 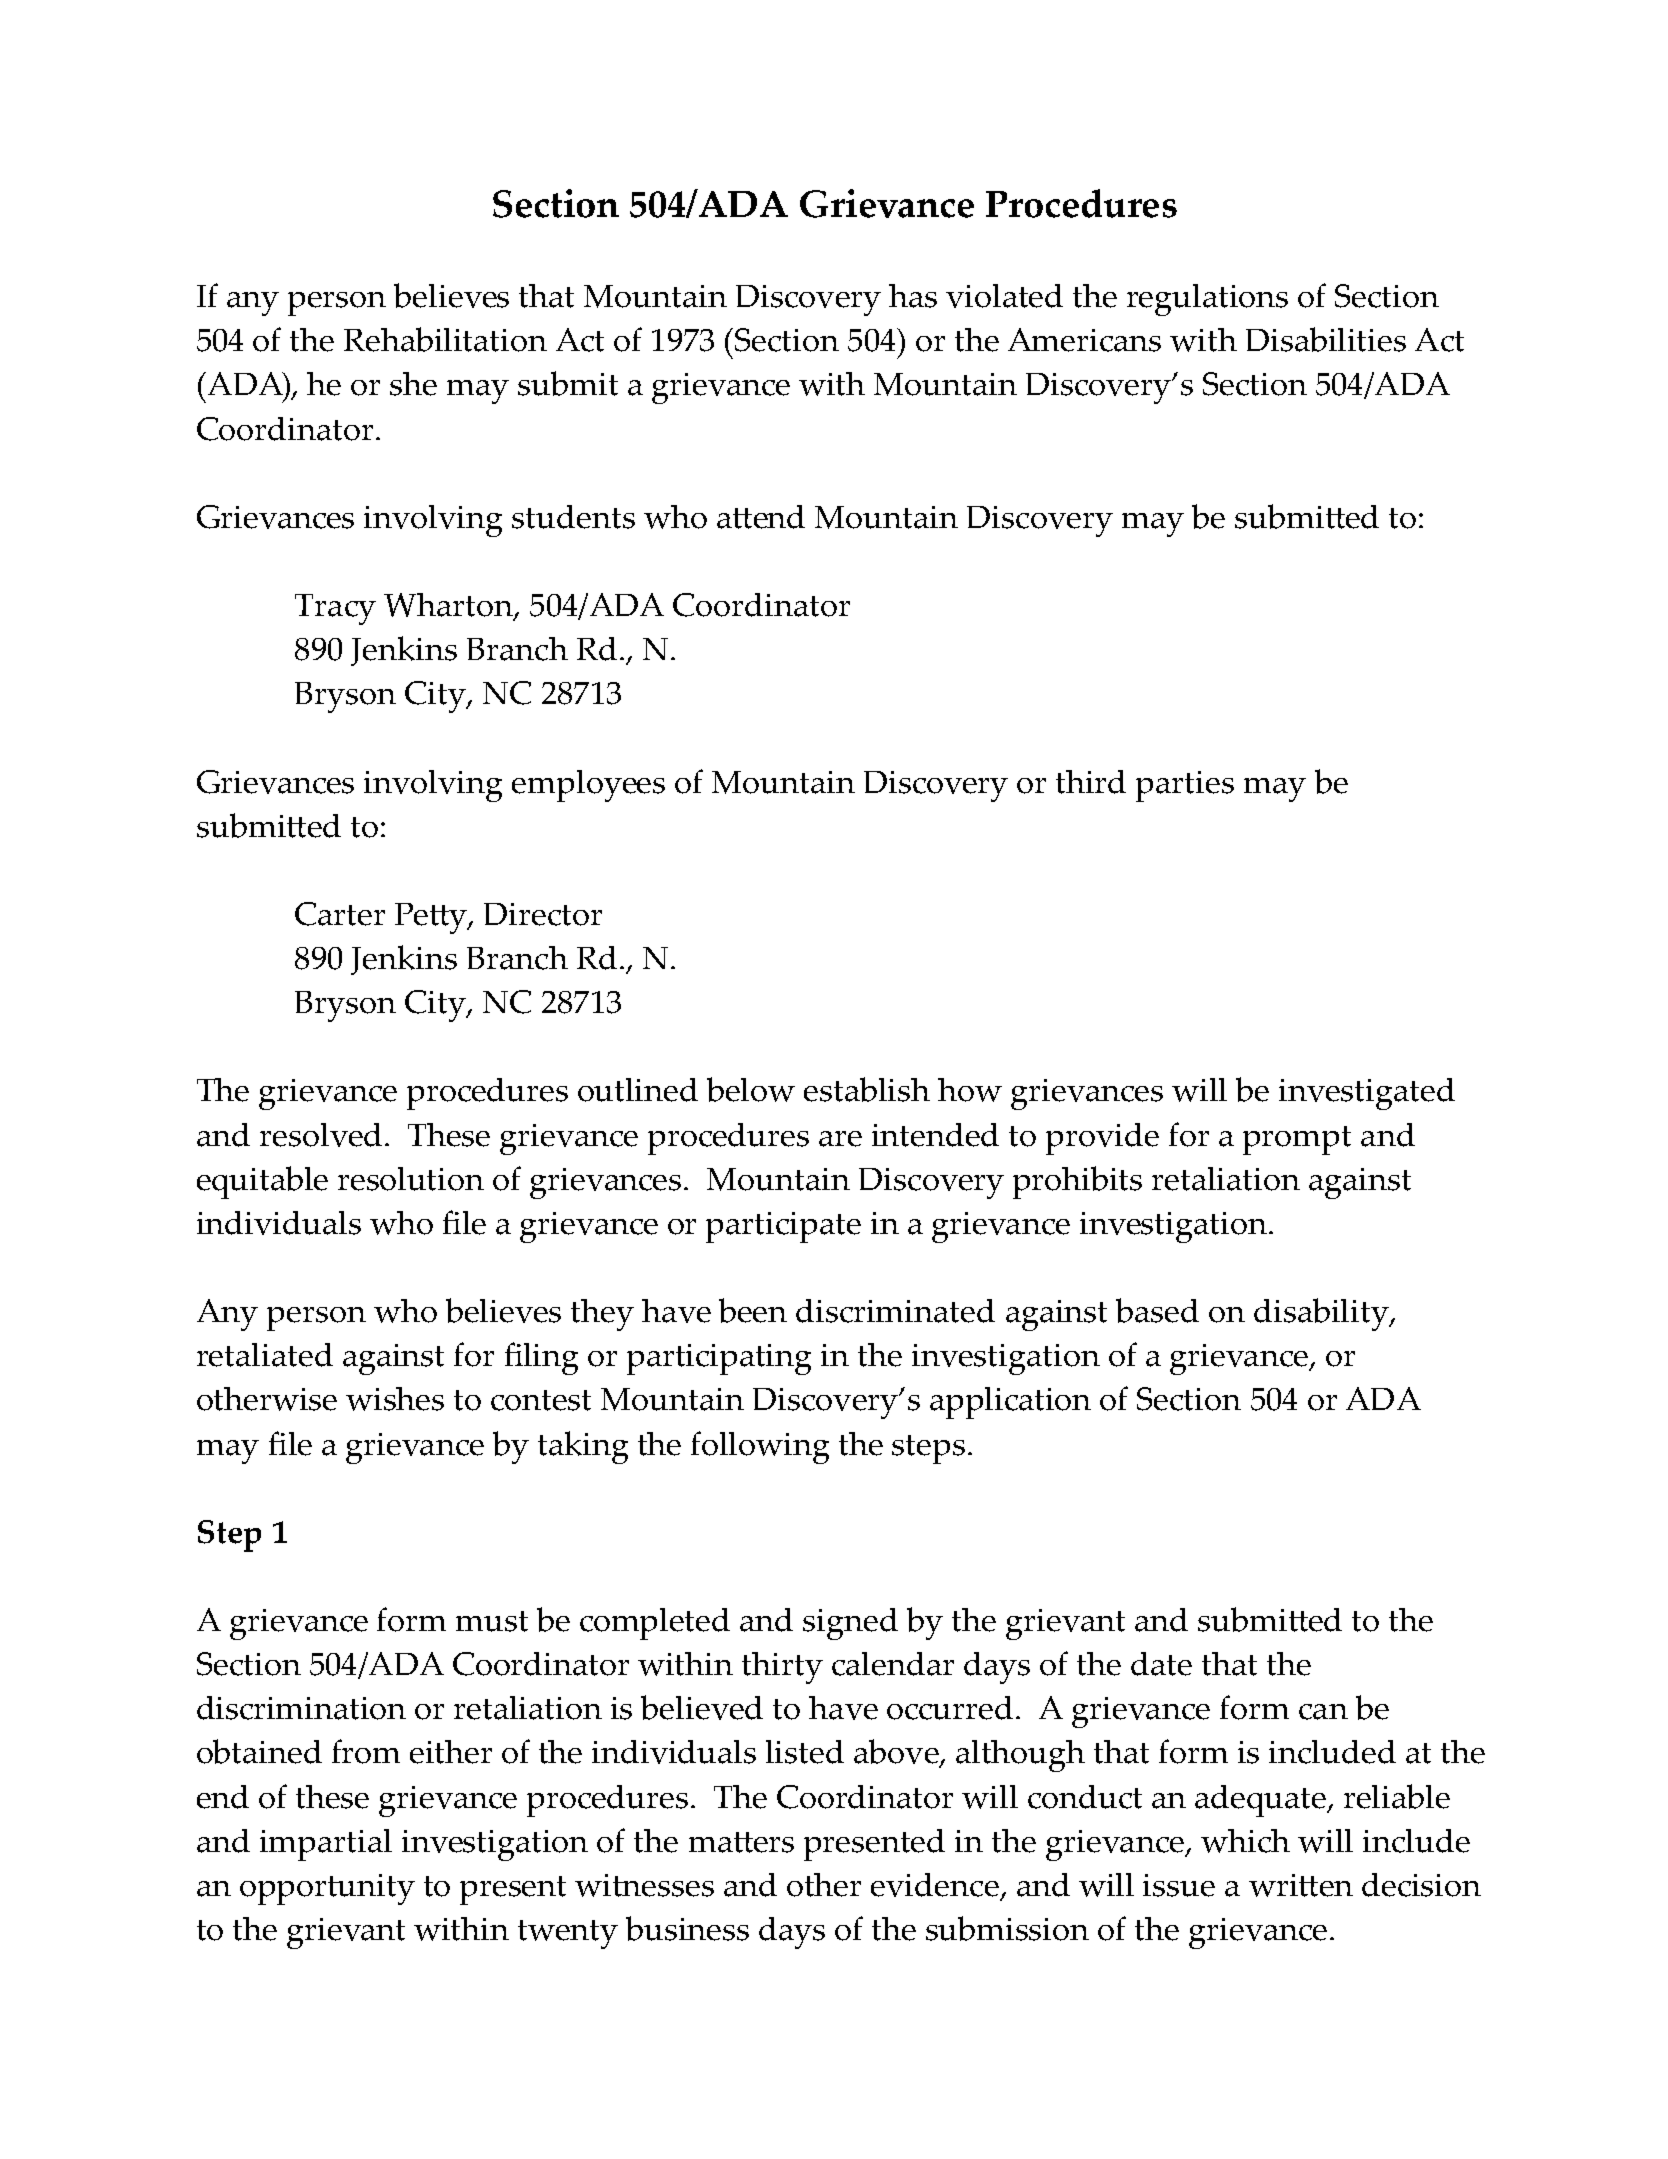 I want to click on third, so click(x=1091, y=782).
